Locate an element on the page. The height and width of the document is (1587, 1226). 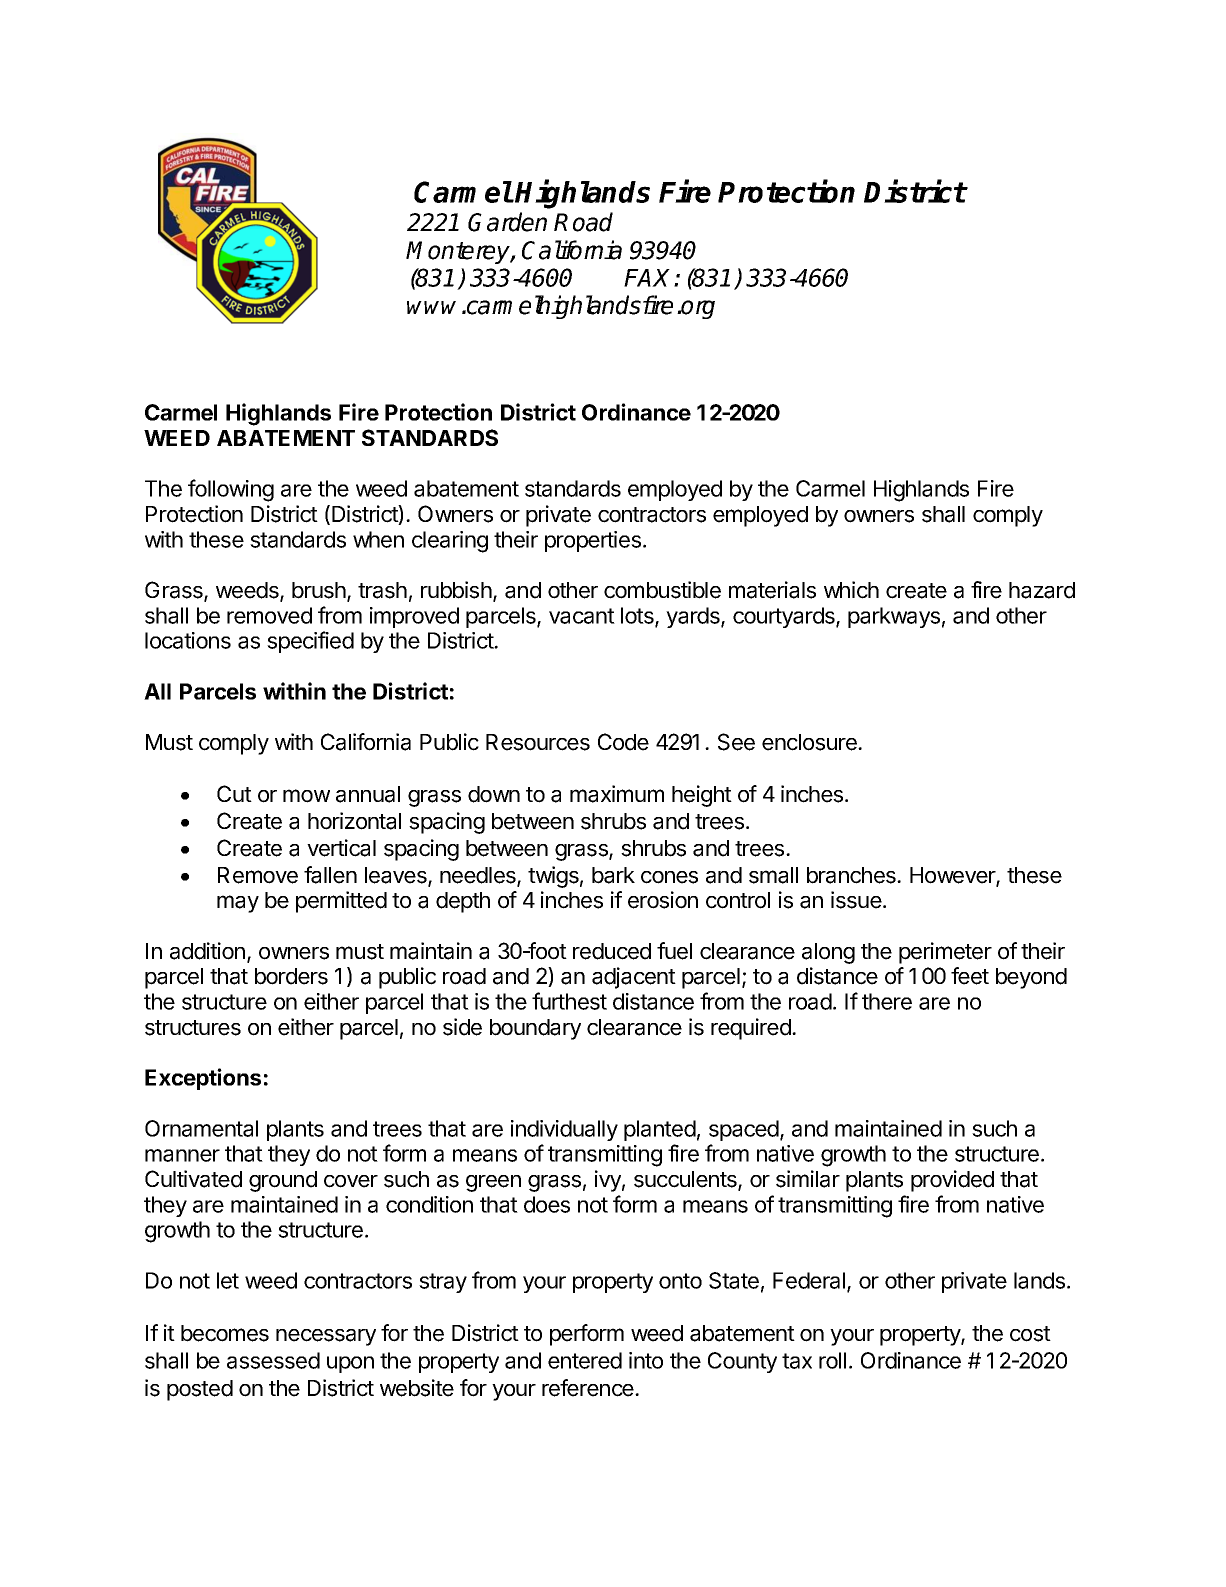
fallen is located at coordinates (330, 875).
